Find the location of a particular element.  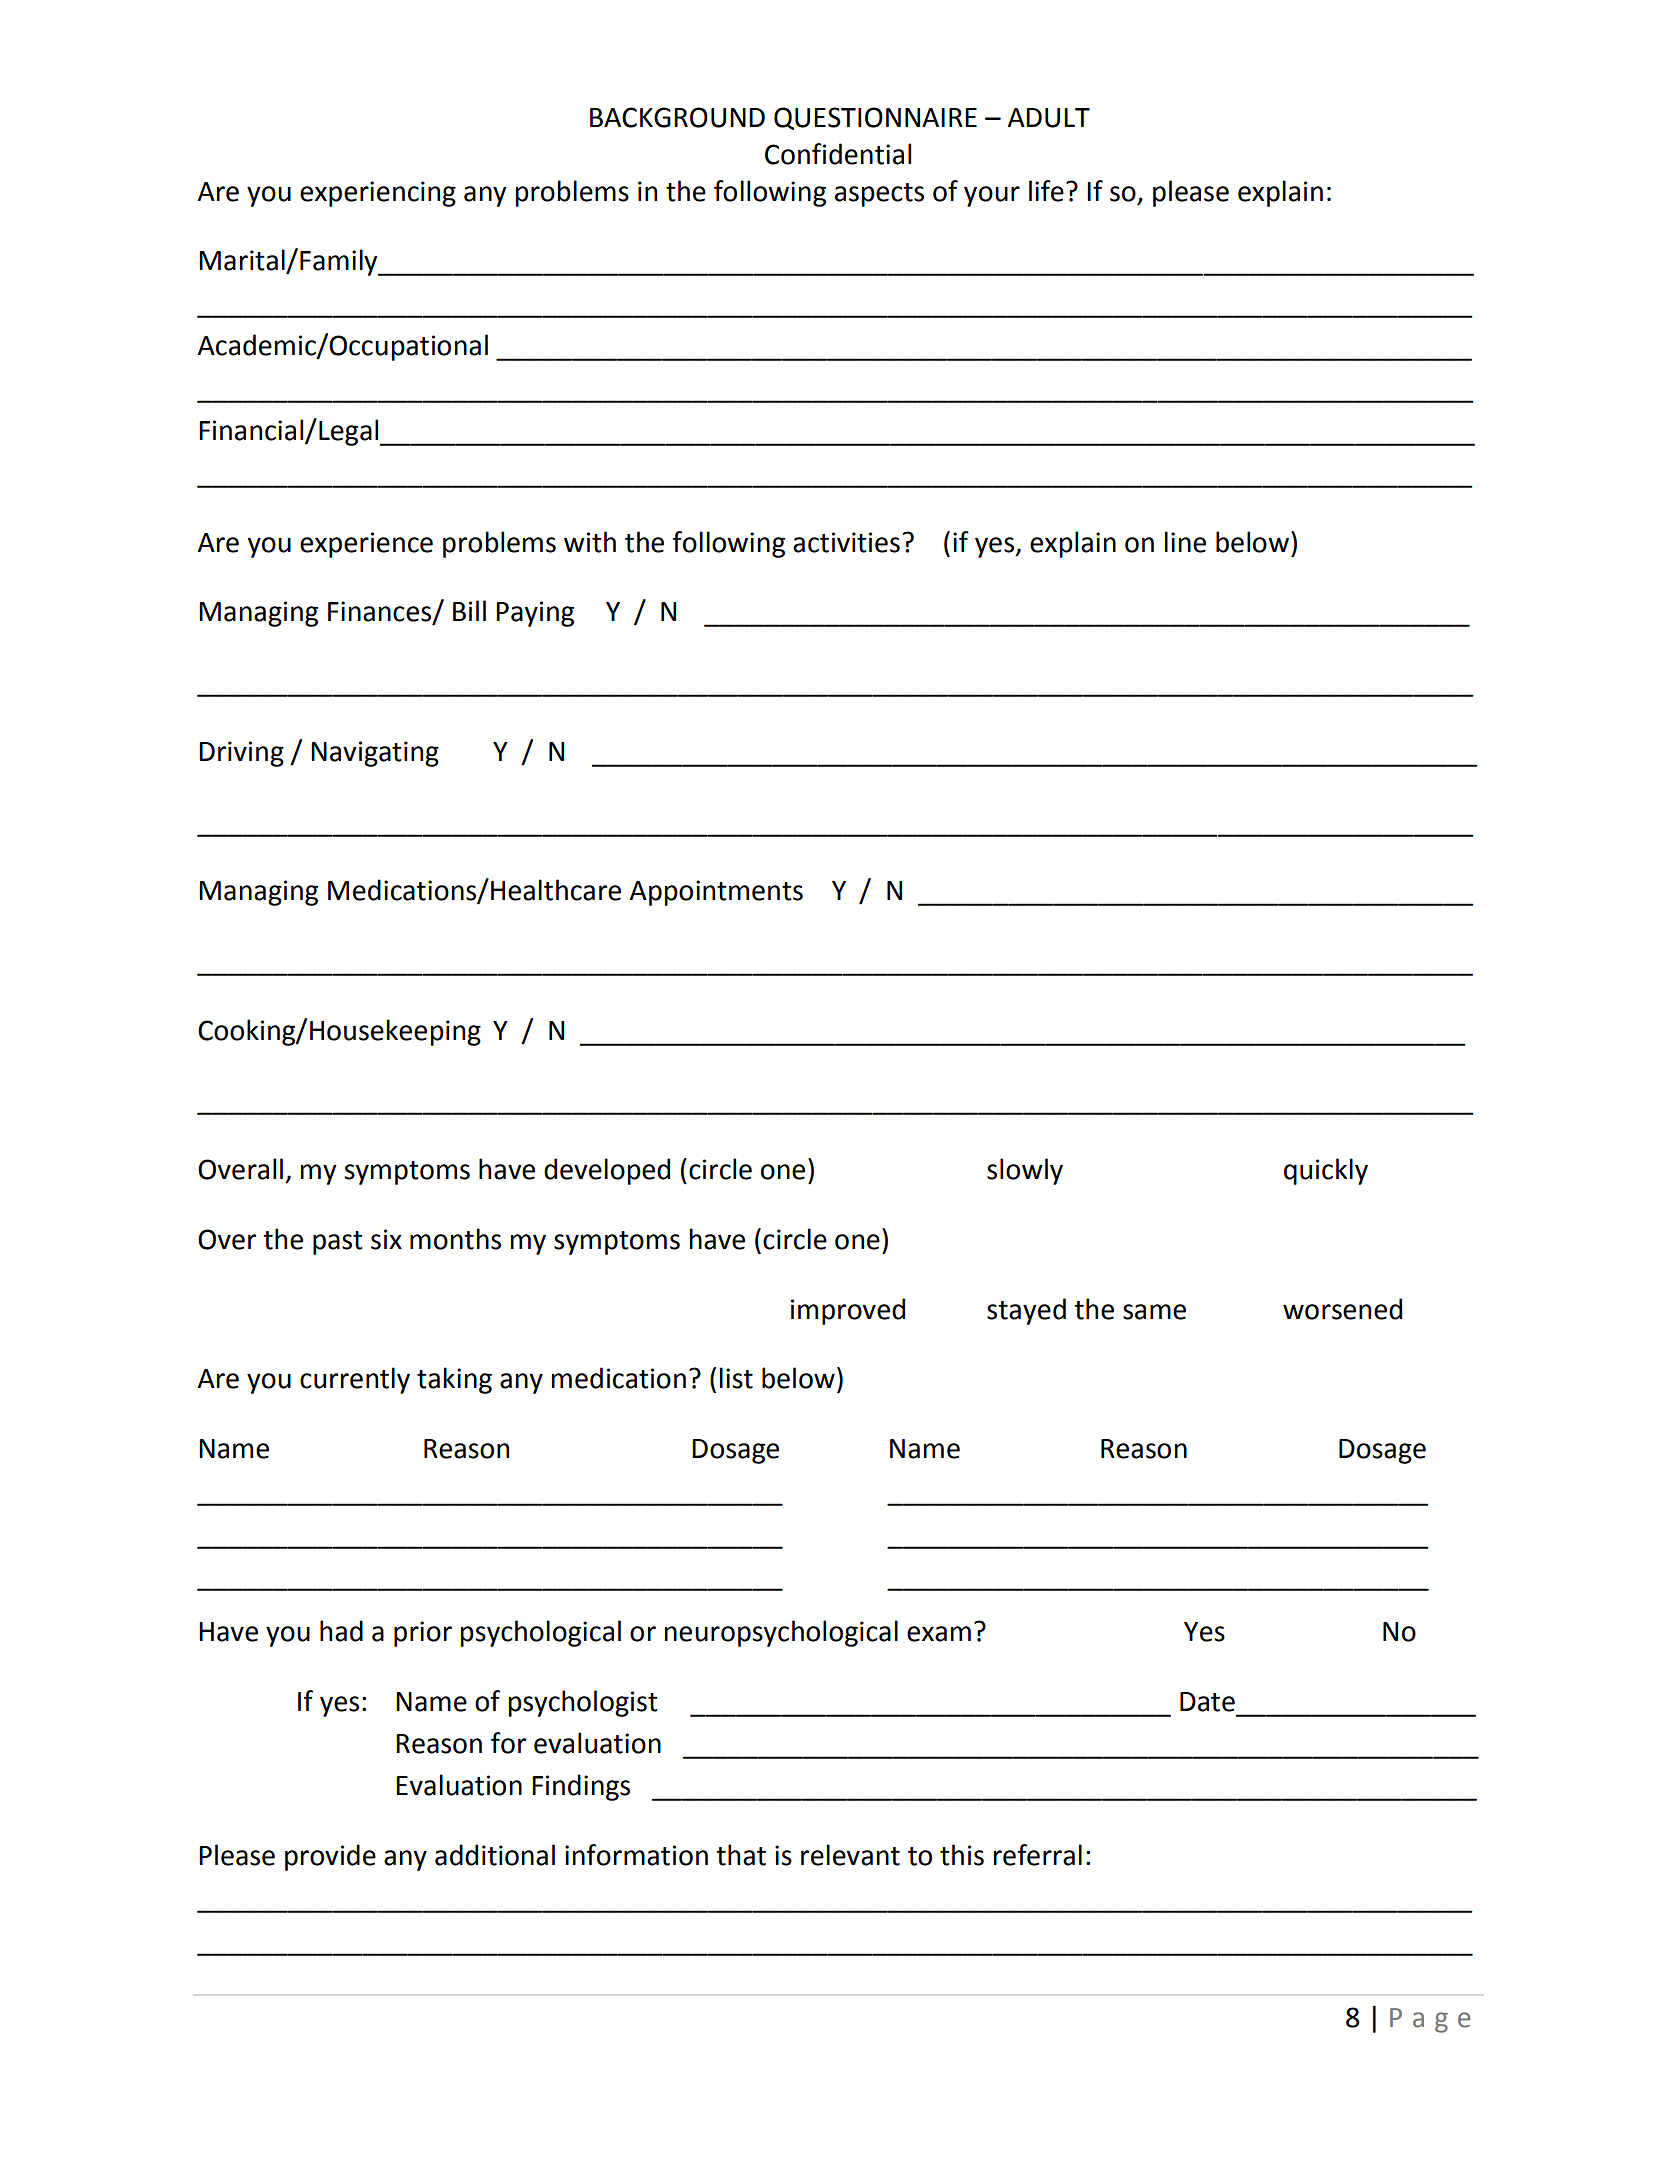

experiencing is located at coordinates (378, 194).
